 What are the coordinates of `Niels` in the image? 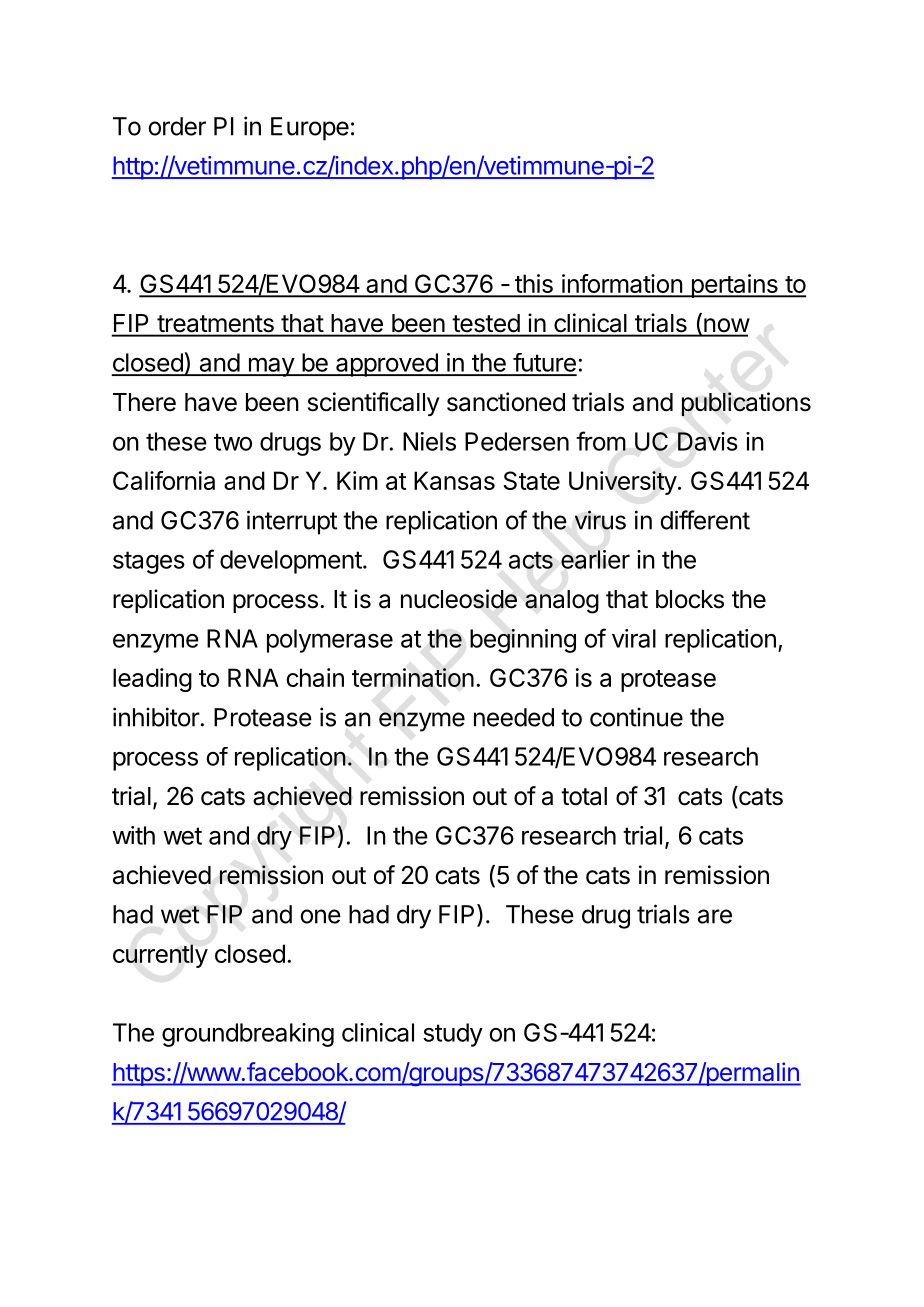 It's located at (429, 441).
